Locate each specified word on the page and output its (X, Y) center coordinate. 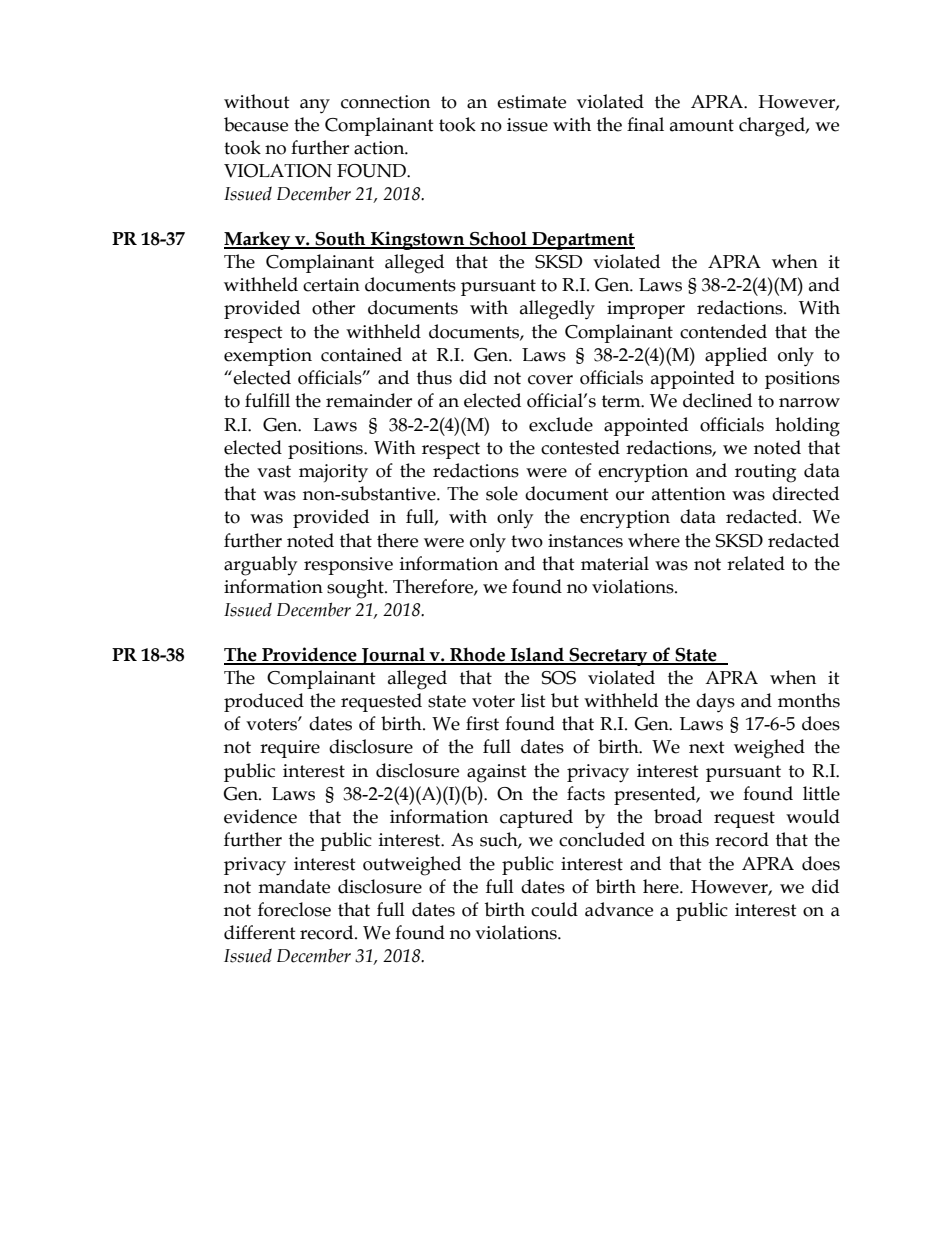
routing (765, 473)
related (756, 563)
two (527, 541)
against (497, 773)
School (498, 239)
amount (702, 125)
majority (333, 473)
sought (356, 589)
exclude (561, 424)
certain (331, 285)
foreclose (294, 909)
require (290, 749)
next (707, 747)
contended (723, 331)
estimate (531, 102)
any (315, 106)
